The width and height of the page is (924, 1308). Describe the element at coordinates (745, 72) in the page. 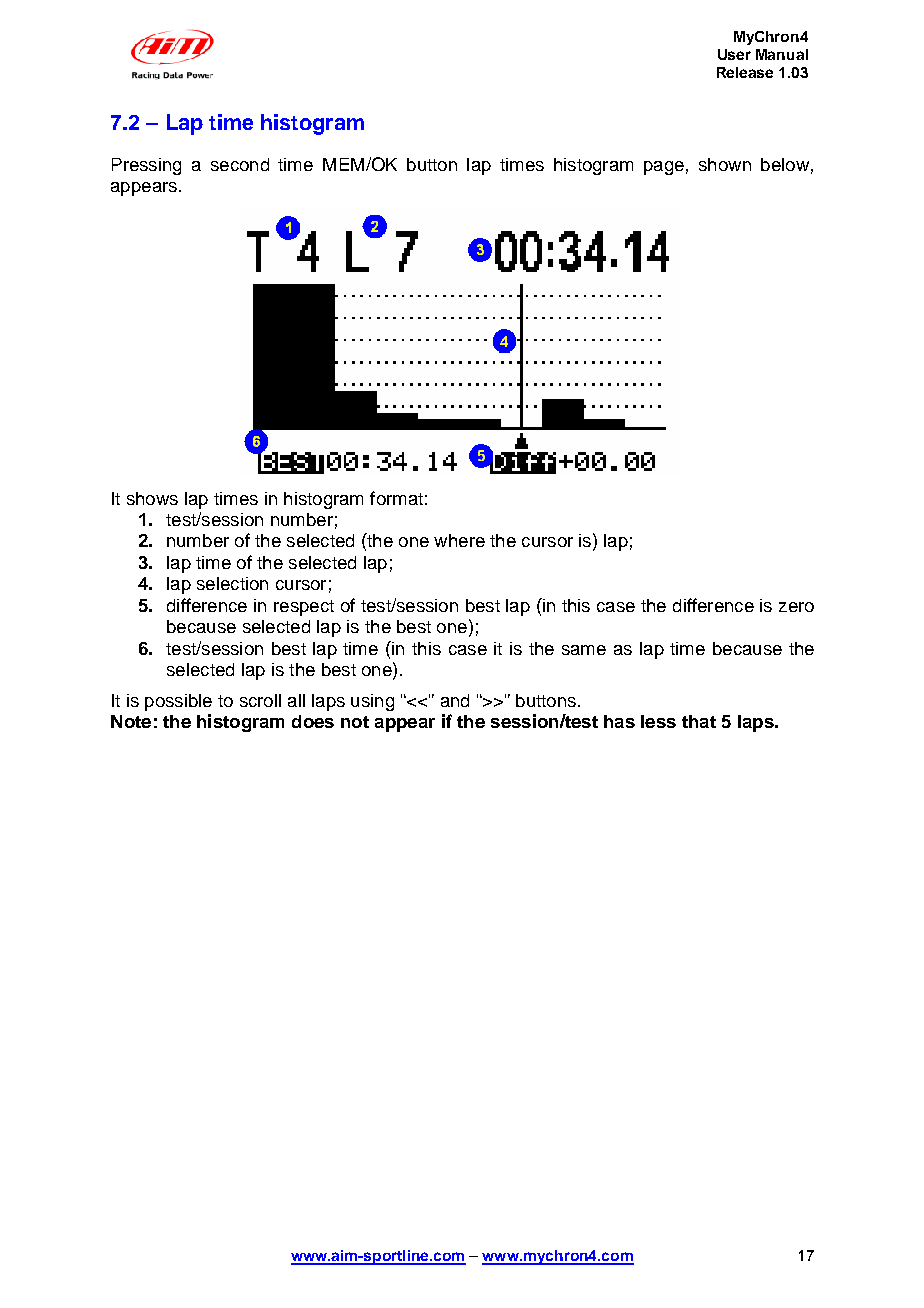

I see `Release` at that location.
